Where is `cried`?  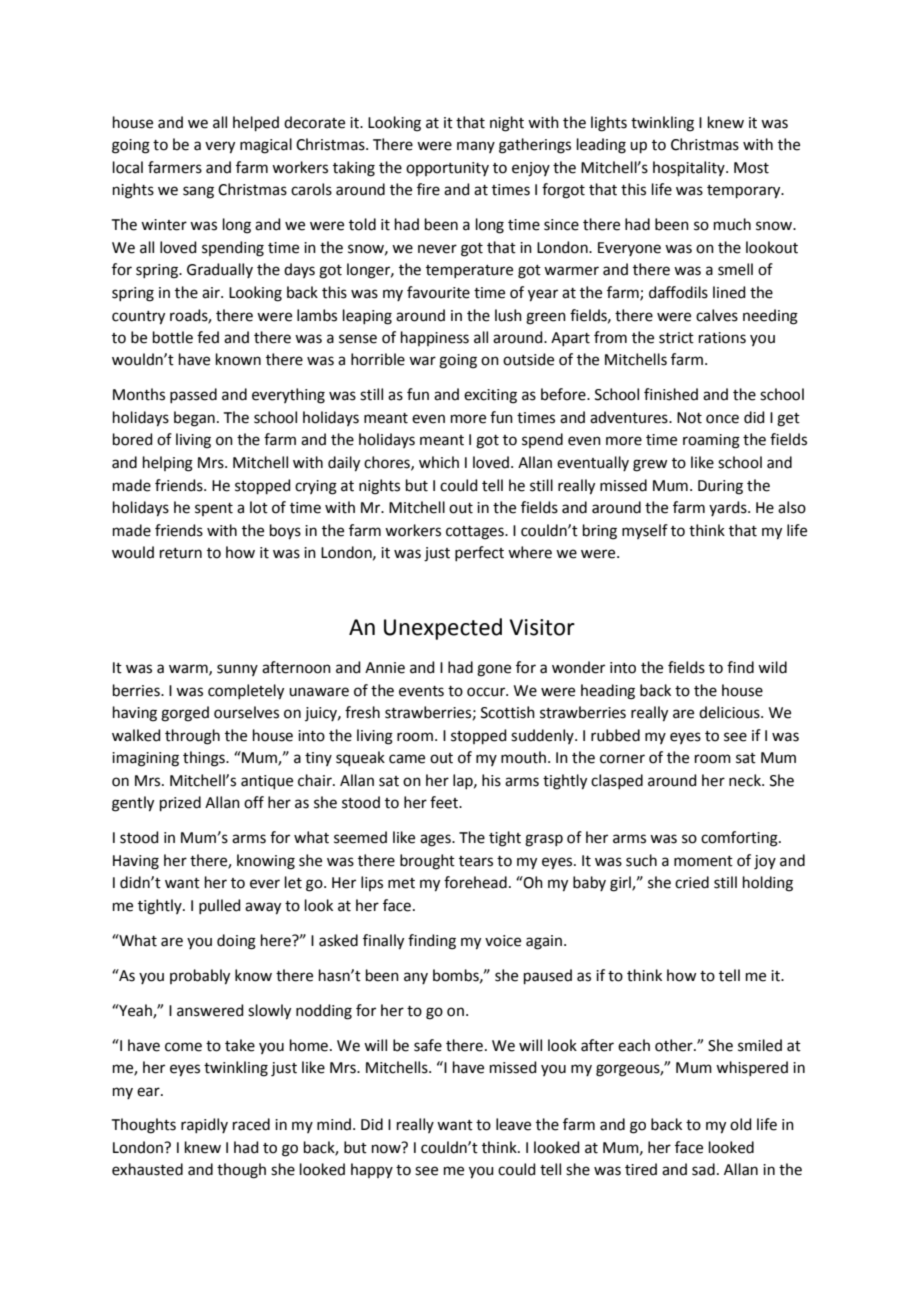
cried is located at coordinates (692, 882).
